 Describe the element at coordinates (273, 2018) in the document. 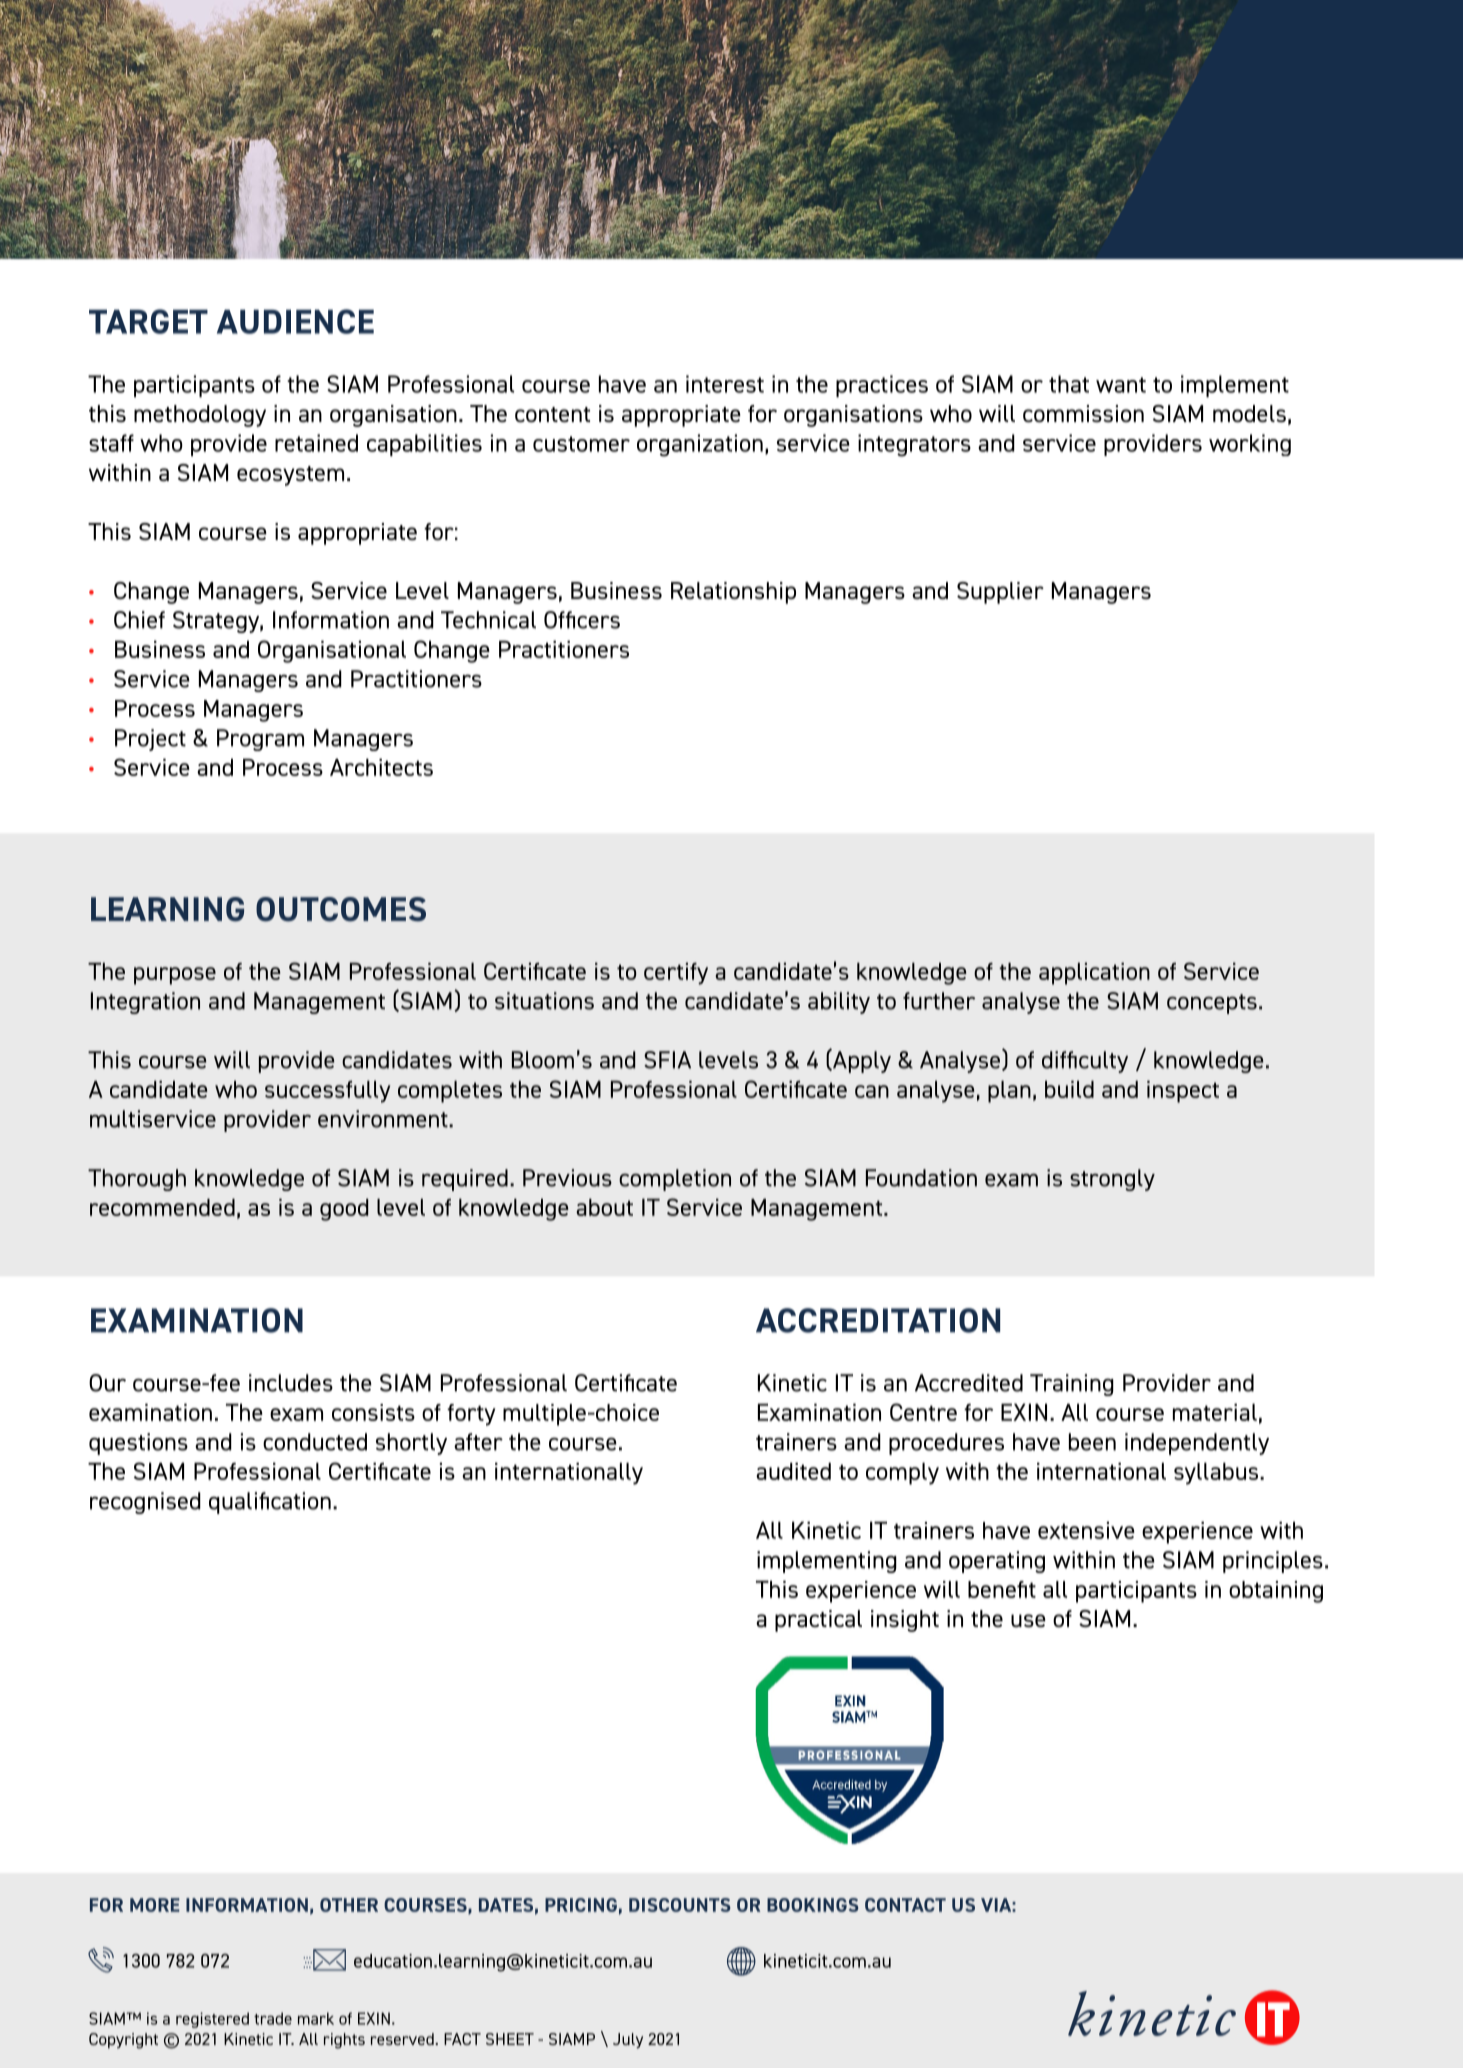

I see `trade` at that location.
